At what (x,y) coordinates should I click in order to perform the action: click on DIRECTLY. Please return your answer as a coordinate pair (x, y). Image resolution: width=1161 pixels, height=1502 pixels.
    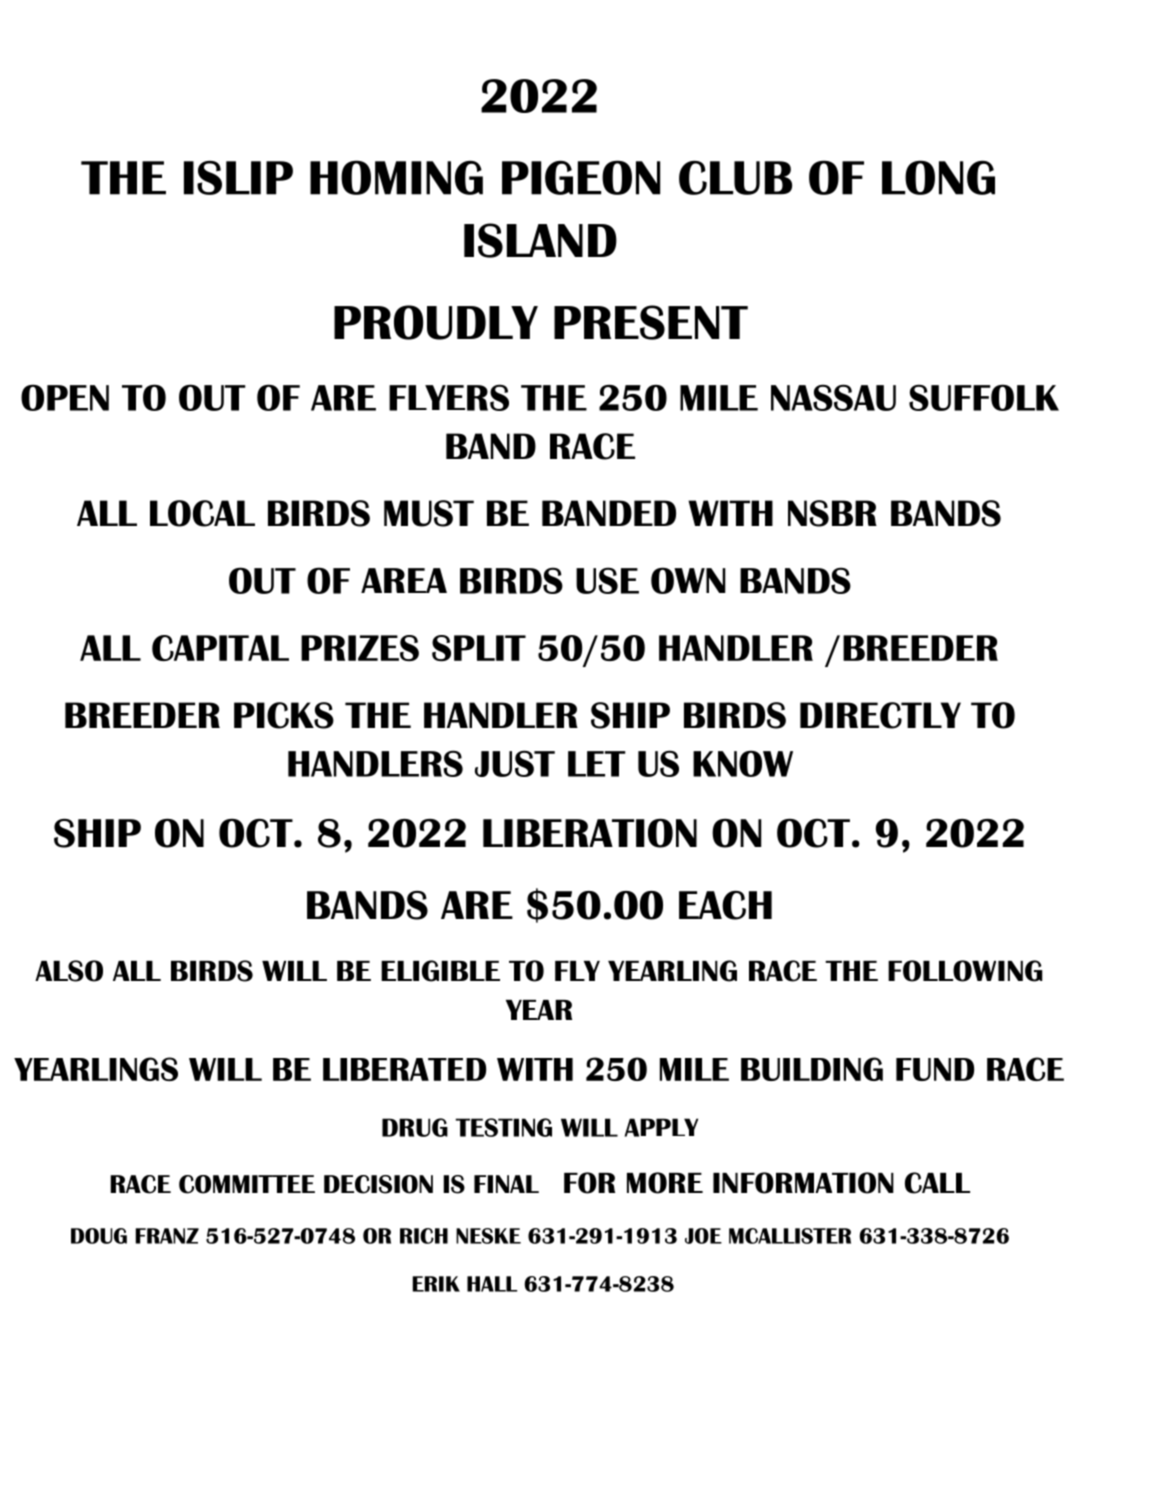
    Looking at the image, I should click on (880, 715).
